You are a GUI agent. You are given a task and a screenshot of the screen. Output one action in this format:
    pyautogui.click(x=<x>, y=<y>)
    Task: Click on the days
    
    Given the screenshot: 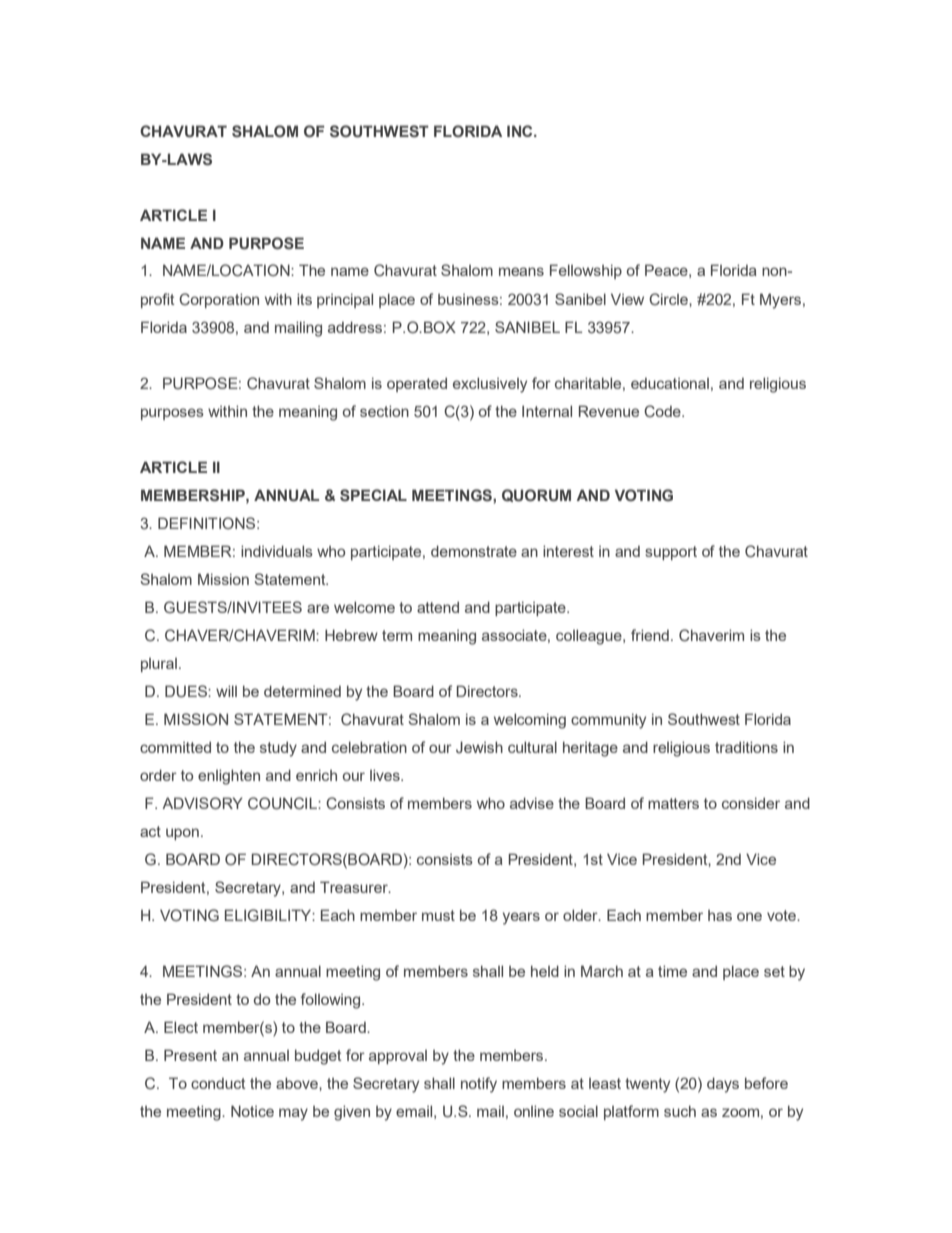 What is the action you would take?
    pyautogui.click(x=723, y=1085)
